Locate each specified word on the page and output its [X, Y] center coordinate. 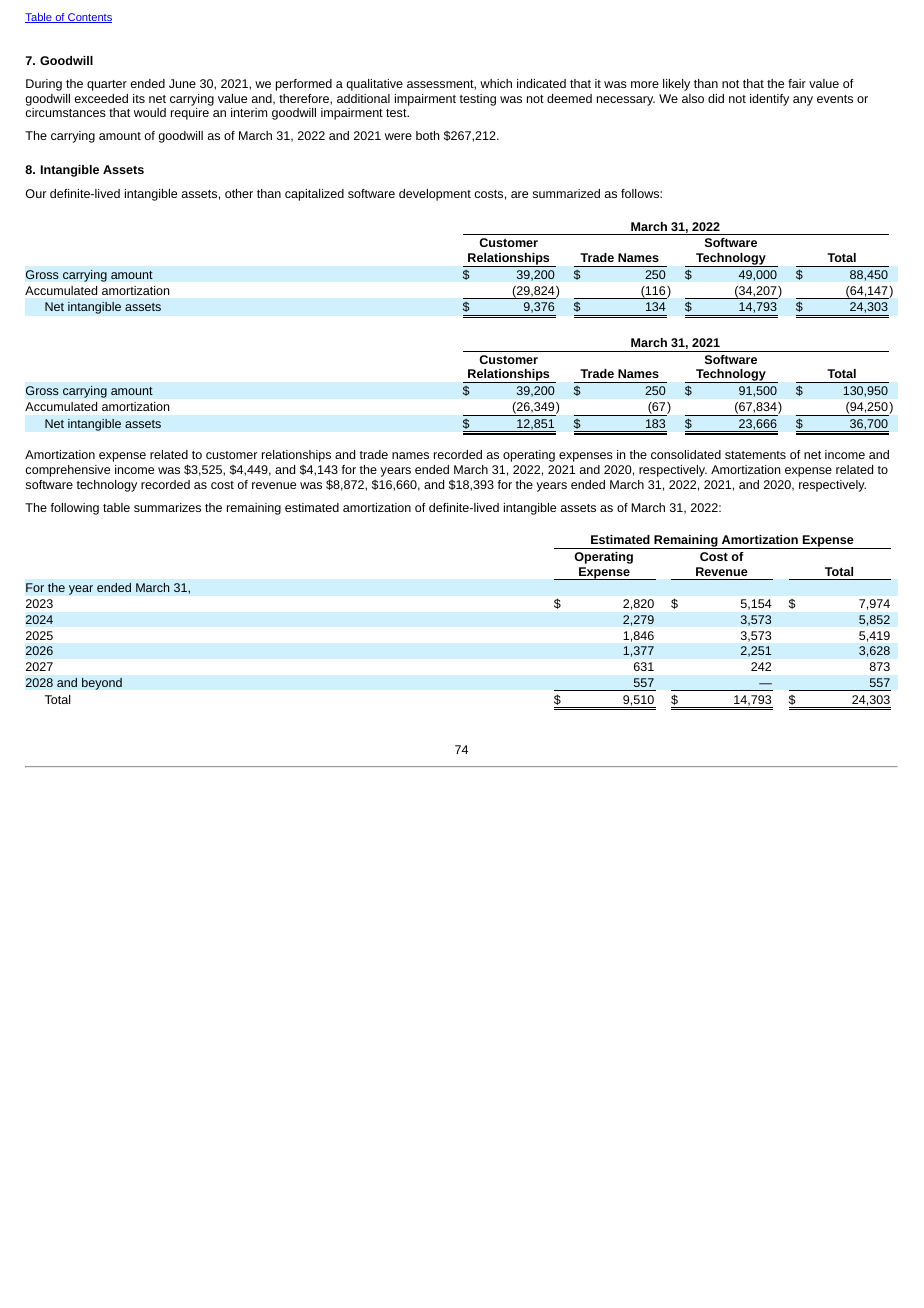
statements [755, 455]
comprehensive [67, 471]
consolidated [686, 454]
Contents [89, 18]
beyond [102, 683]
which [496, 83]
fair [797, 83]
